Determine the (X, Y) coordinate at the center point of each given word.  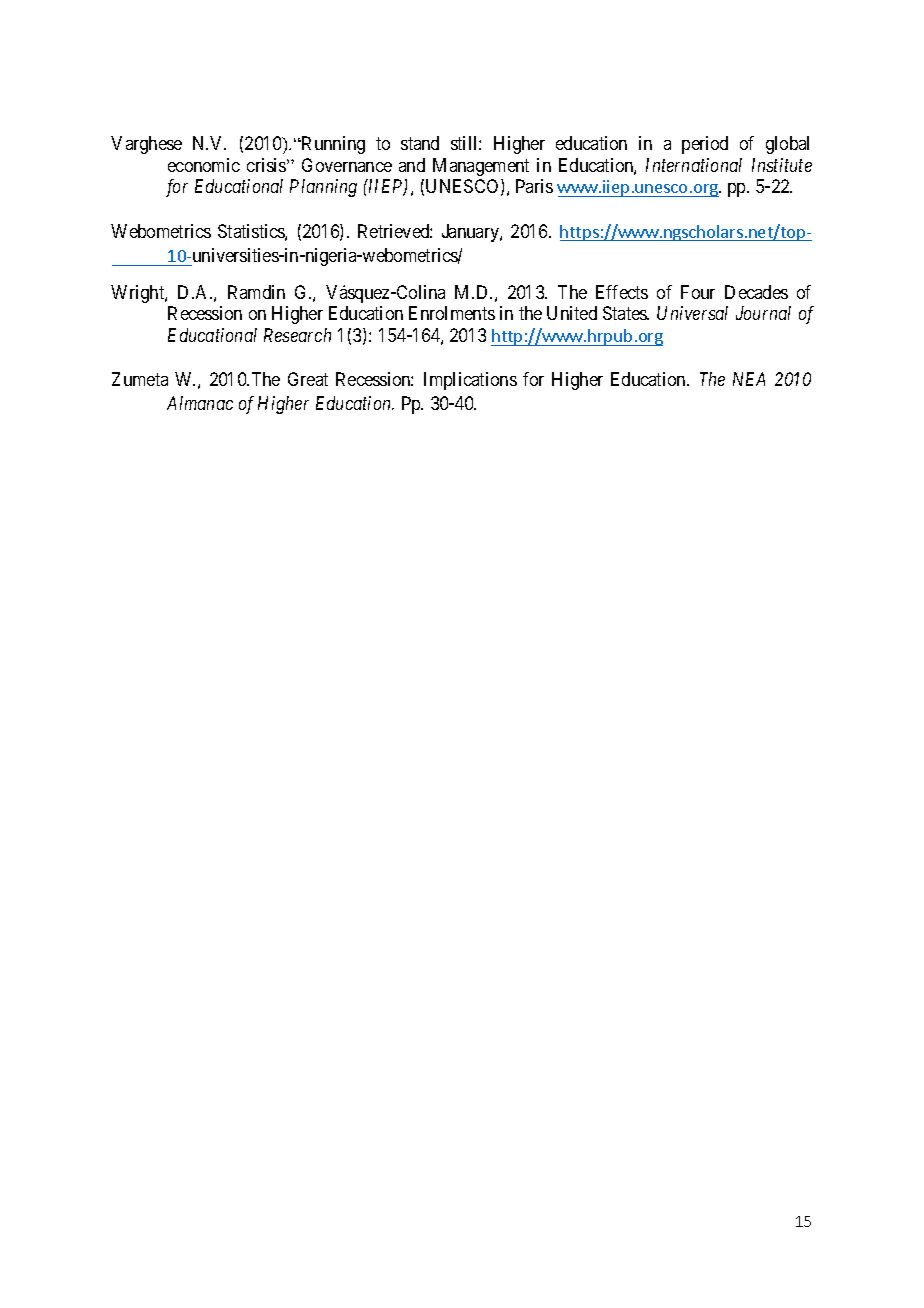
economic (204, 165)
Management (481, 167)
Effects (622, 292)
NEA (749, 379)
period (705, 145)
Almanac (200, 403)
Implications (470, 381)
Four (698, 292)
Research (297, 335)
